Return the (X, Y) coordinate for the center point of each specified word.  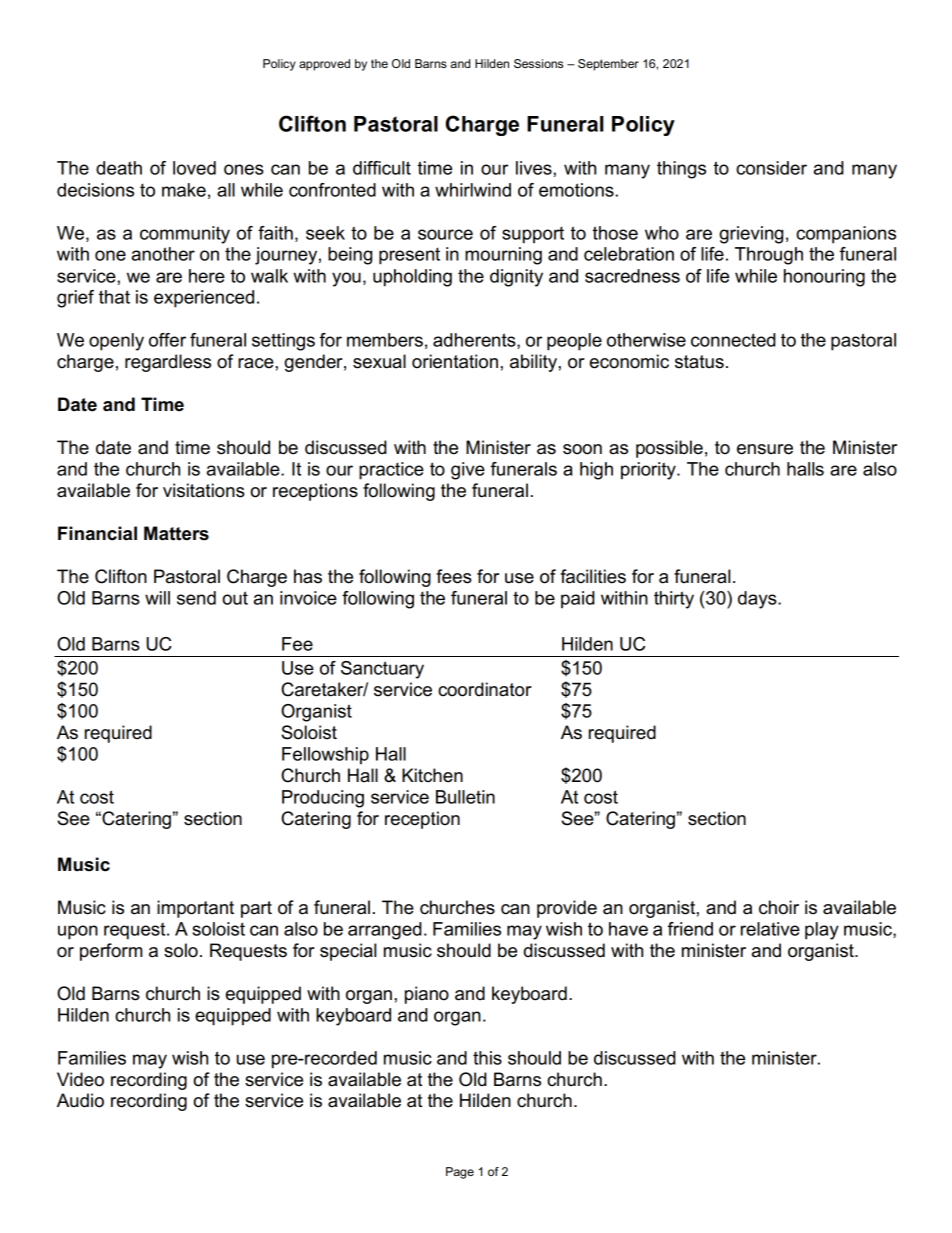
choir (779, 907)
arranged (385, 931)
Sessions (538, 63)
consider (771, 168)
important (195, 909)
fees (454, 576)
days (758, 600)
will (157, 598)
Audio (80, 1100)
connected (733, 340)
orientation (455, 361)
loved (194, 168)
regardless (168, 363)
